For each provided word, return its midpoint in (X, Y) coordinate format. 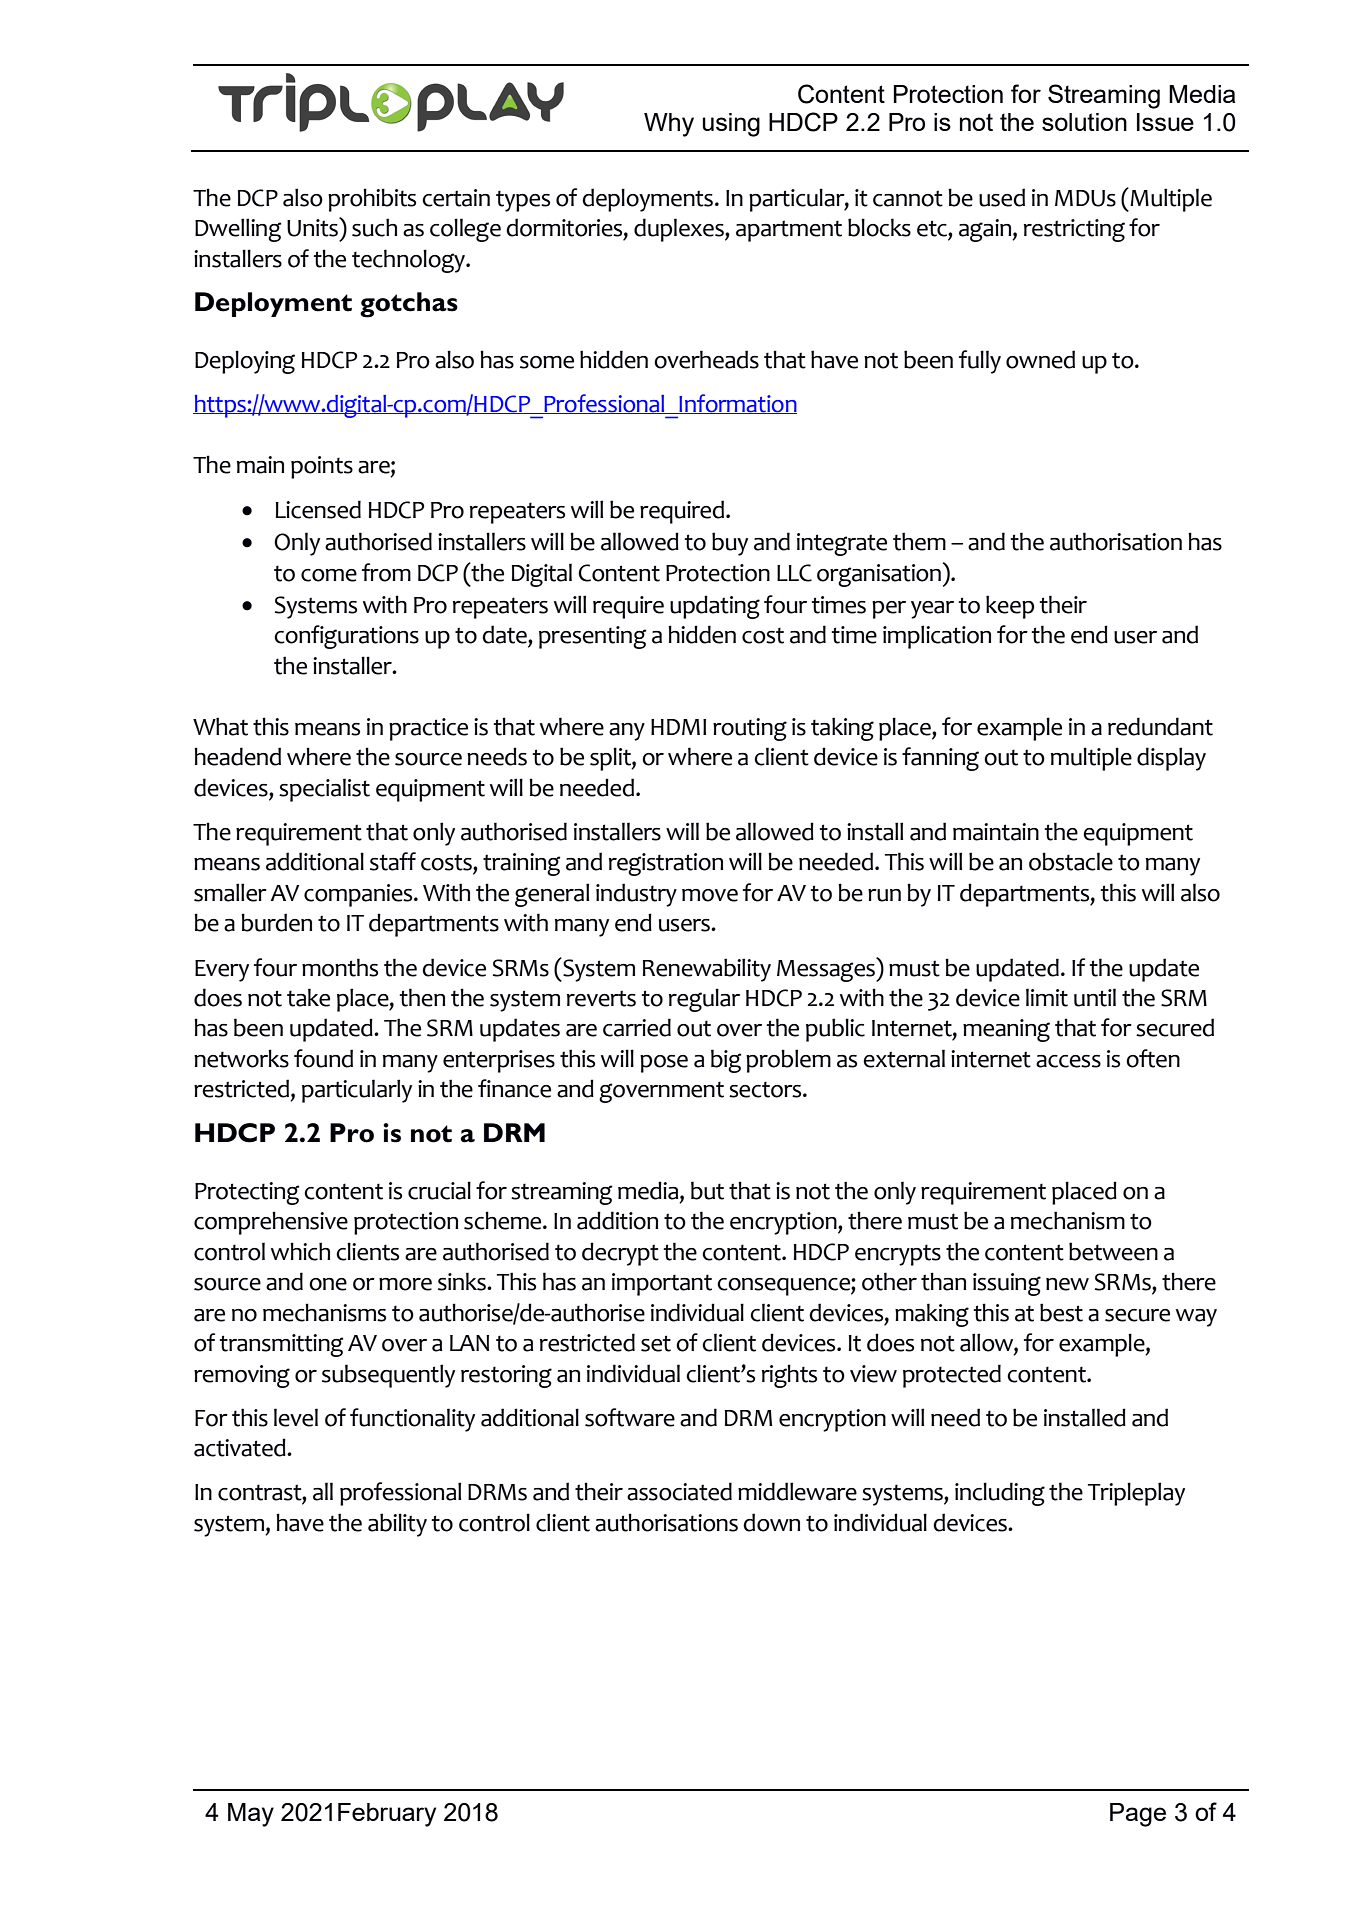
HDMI (678, 727)
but (707, 1190)
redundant (1160, 726)
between (1113, 1251)
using (731, 125)
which (300, 1251)
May (251, 1815)
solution (1084, 122)
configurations (346, 637)
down (771, 1522)
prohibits (372, 200)
